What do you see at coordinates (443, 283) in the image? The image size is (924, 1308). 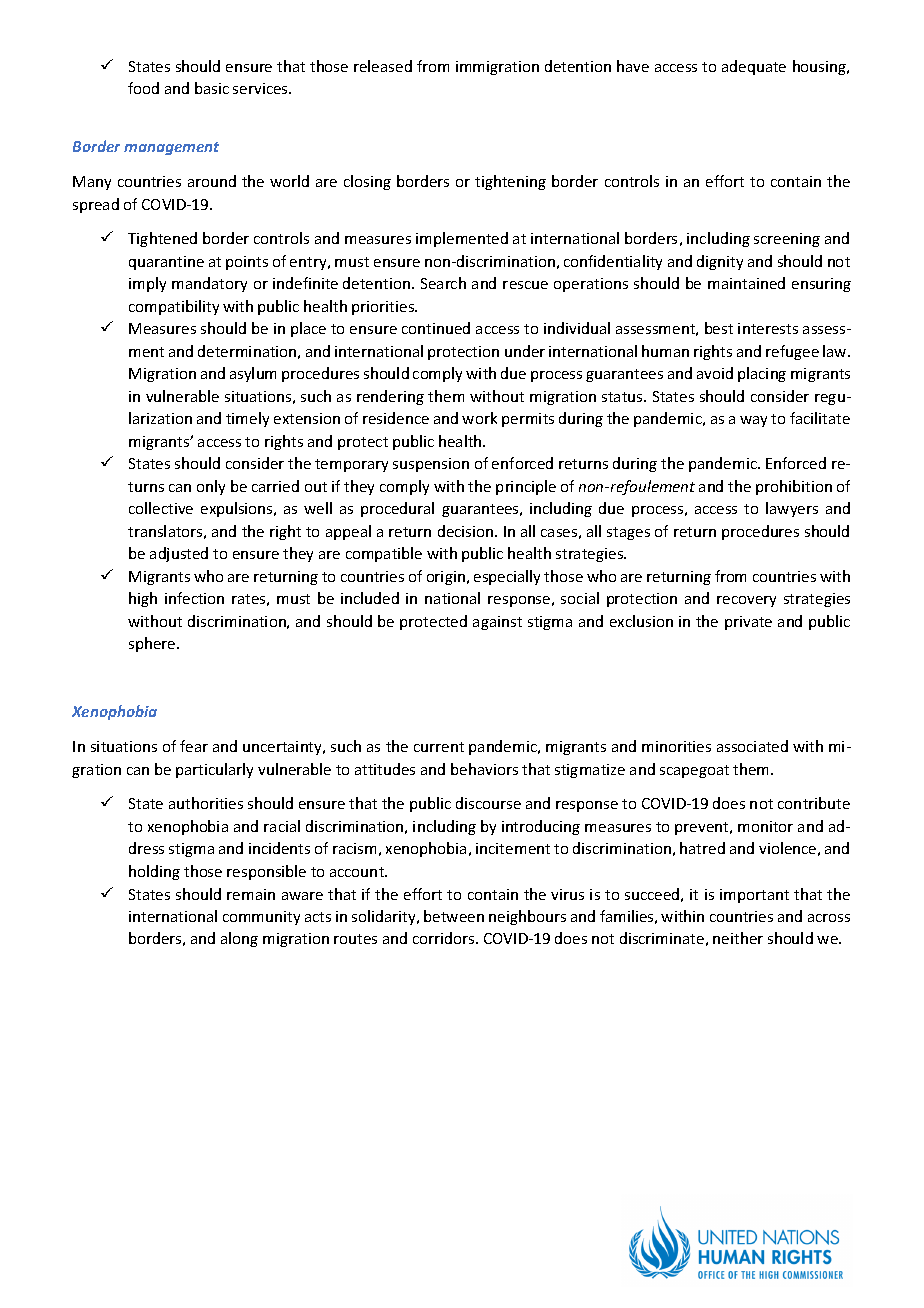 I see `Search` at bounding box center [443, 283].
